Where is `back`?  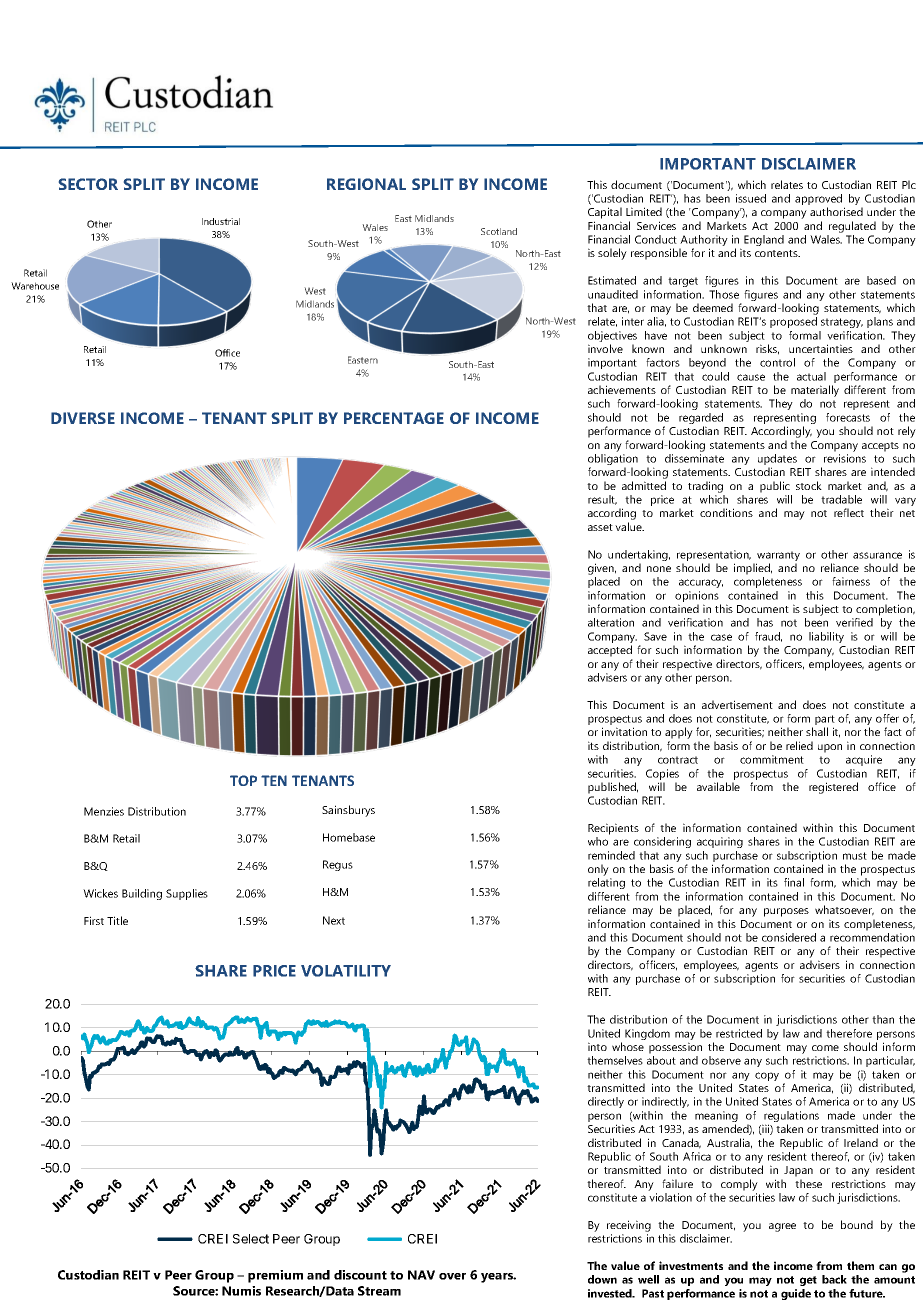
back is located at coordinates (834, 1279).
